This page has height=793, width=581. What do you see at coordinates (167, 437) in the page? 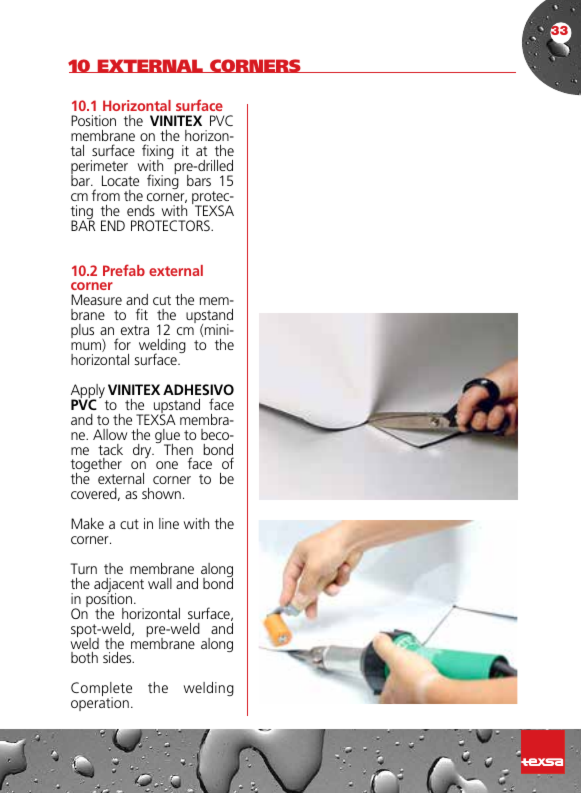
I see `glue` at bounding box center [167, 437].
